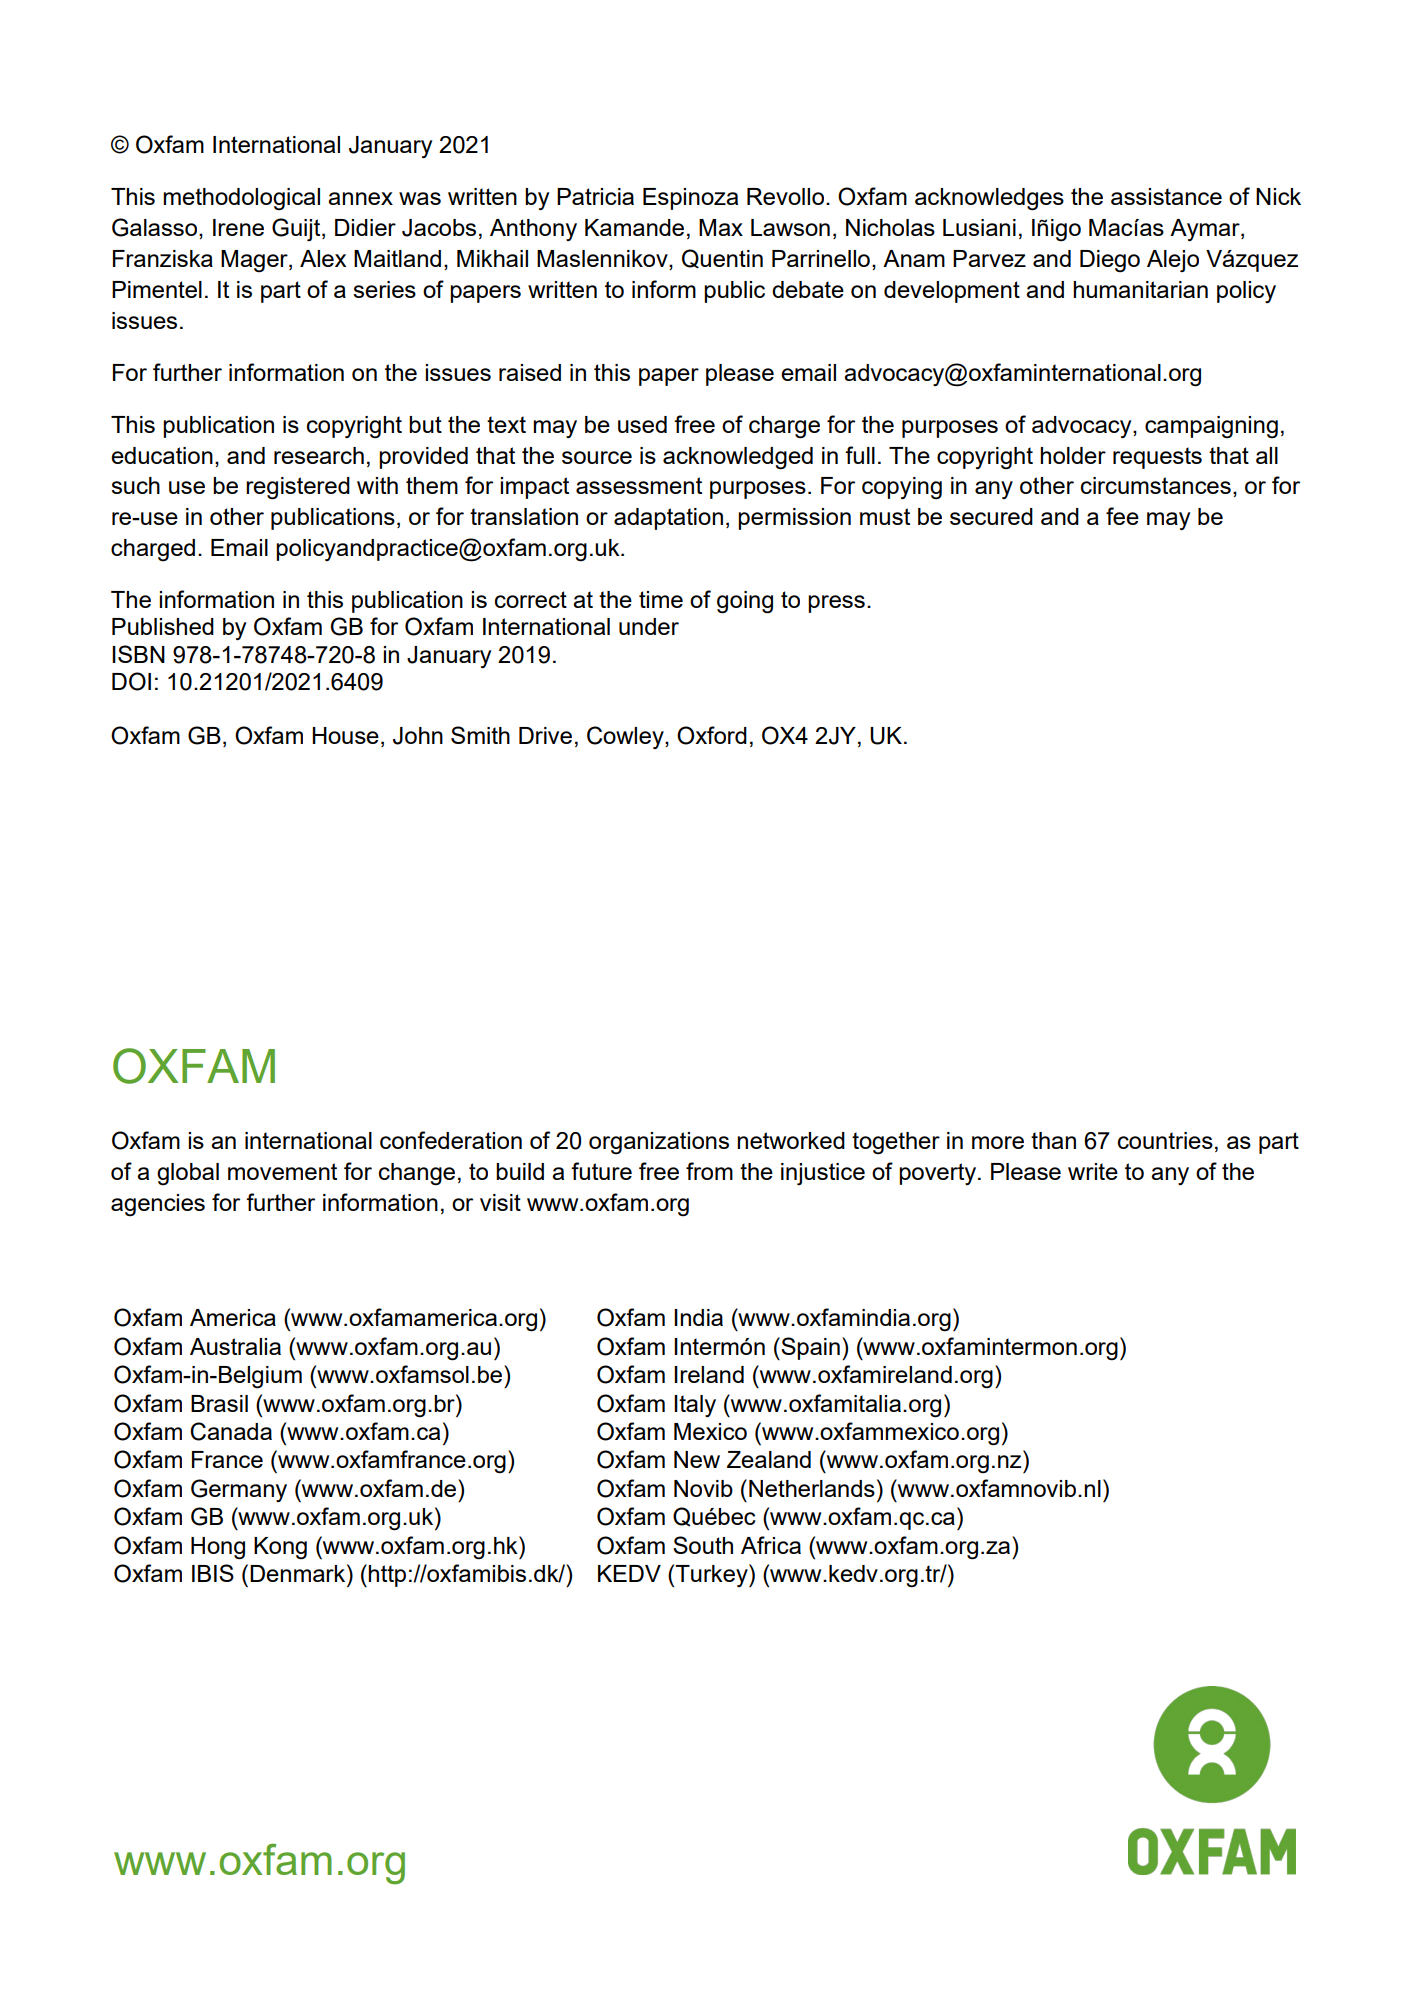 The width and height of the image is (1410, 1994). I want to click on movement, so click(282, 1171).
